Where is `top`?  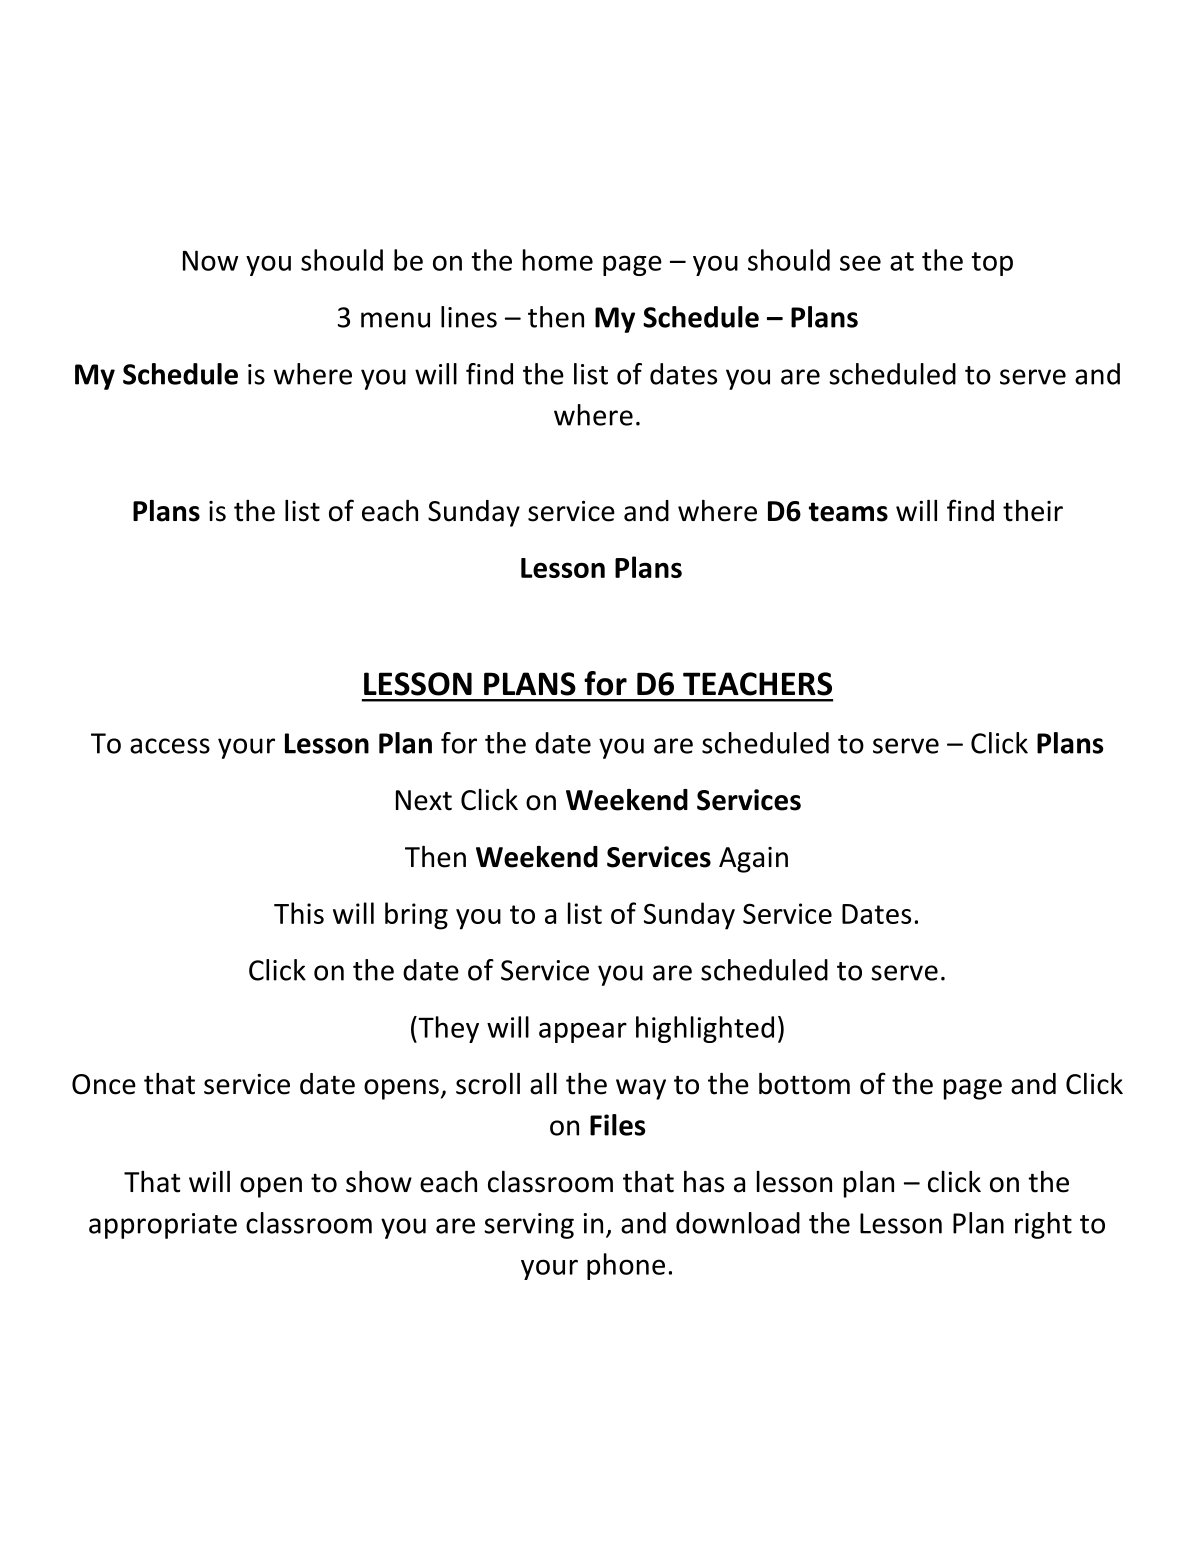
top is located at coordinates (992, 264).
